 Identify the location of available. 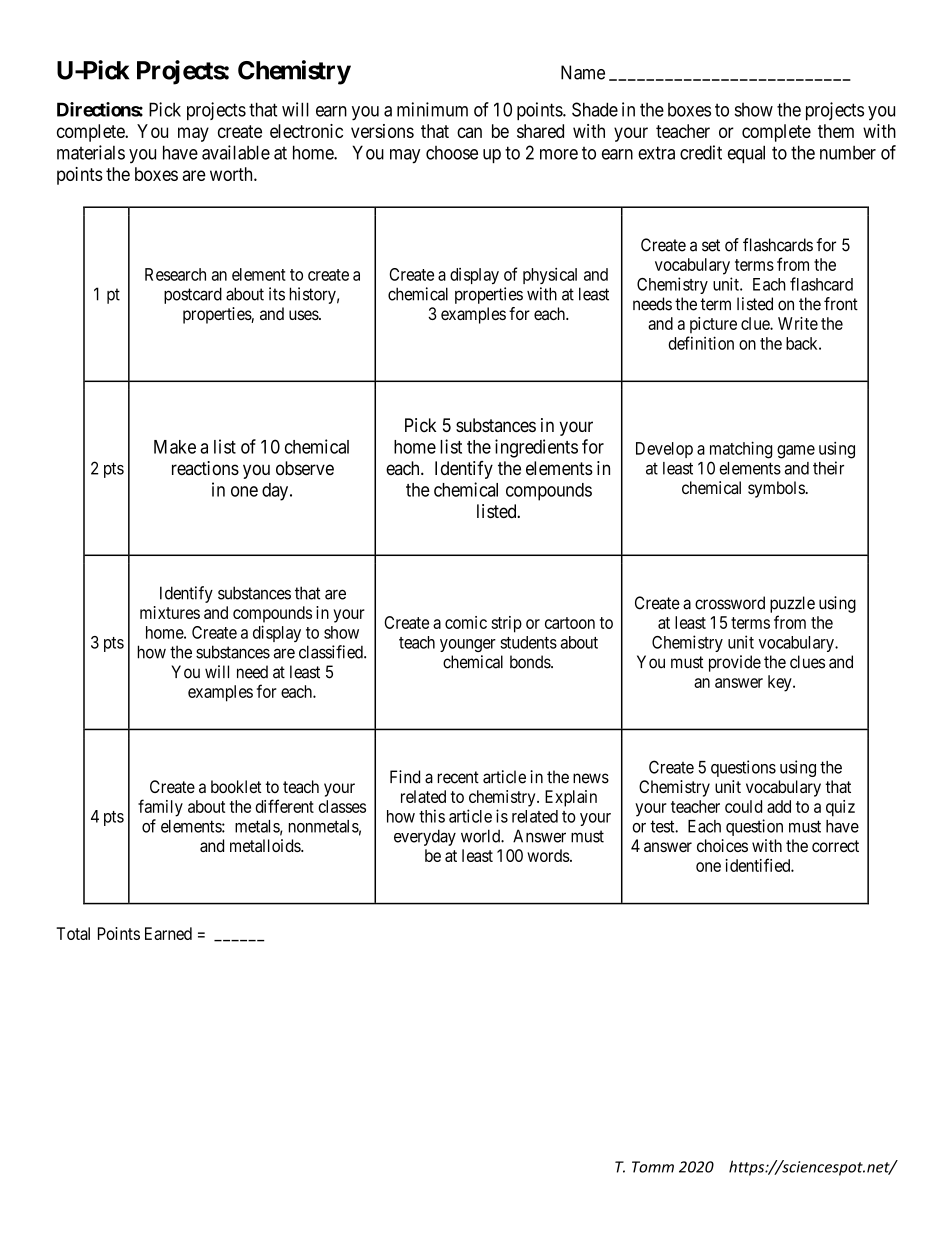
(236, 152).
